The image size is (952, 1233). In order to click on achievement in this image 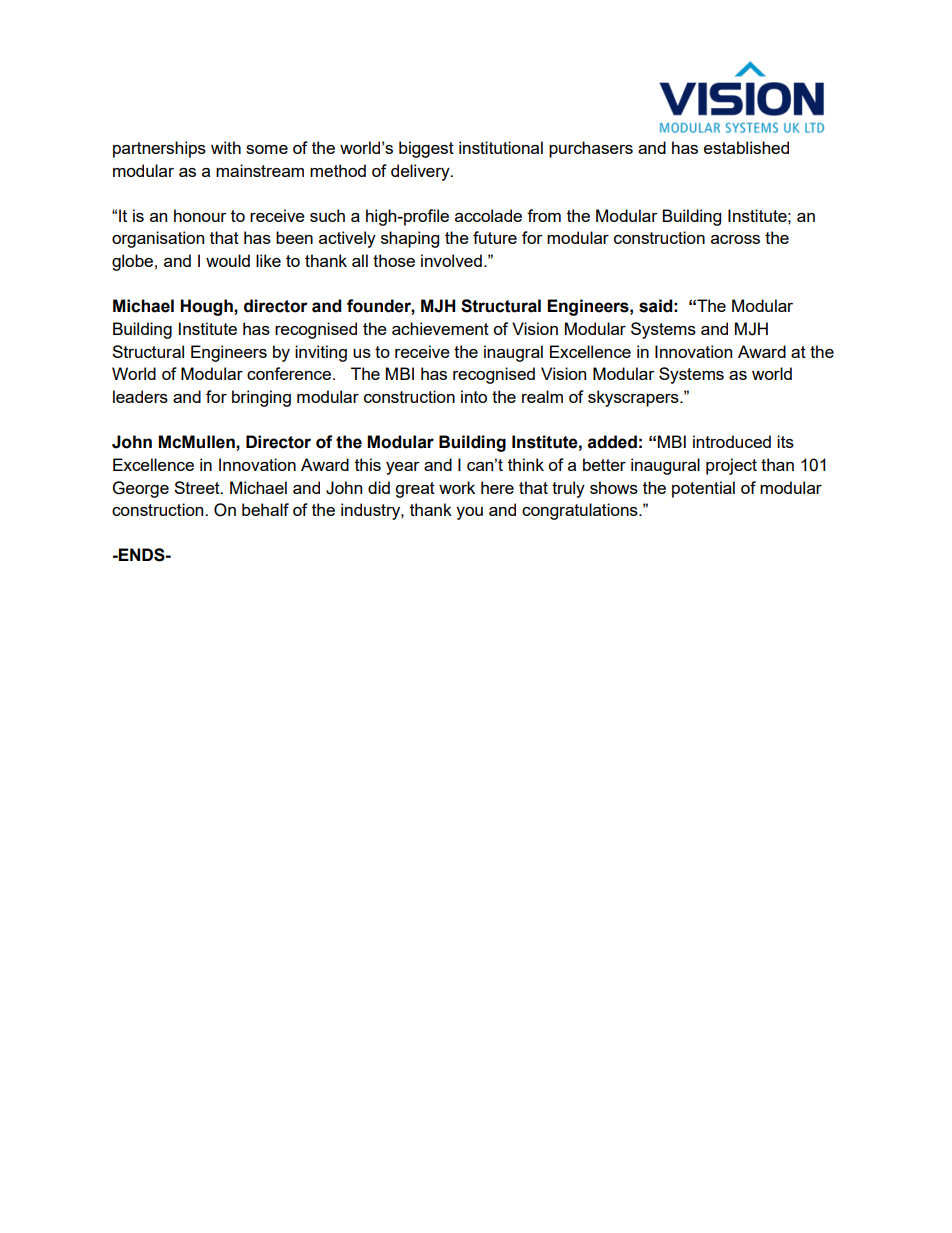, I will do `click(440, 328)`.
